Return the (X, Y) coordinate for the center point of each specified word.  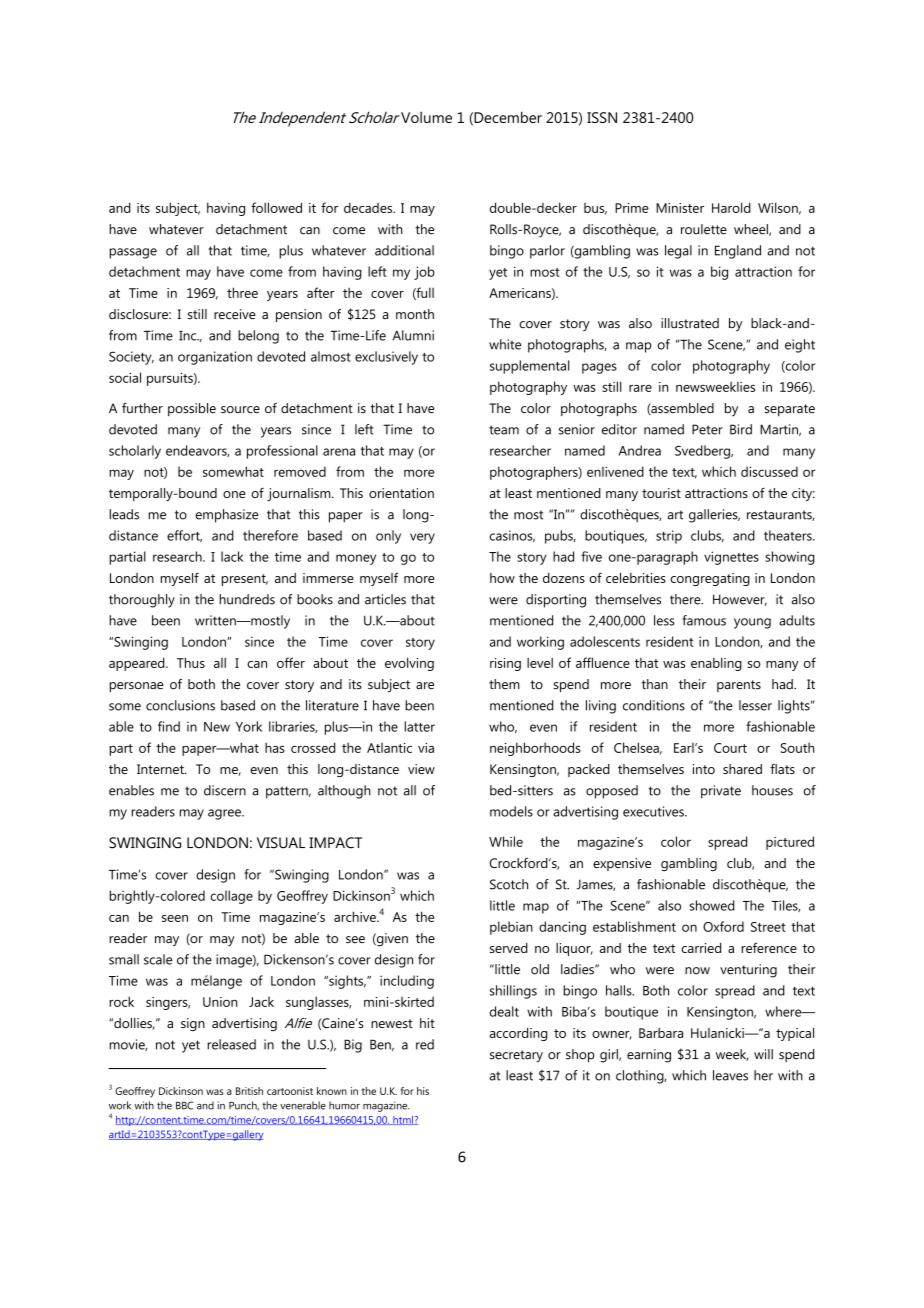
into (704, 769)
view (421, 769)
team (504, 430)
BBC (184, 1105)
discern (225, 790)
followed (276, 207)
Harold (731, 207)
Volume (426, 117)
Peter (707, 429)
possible (192, 409)
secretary (516, 1056)
